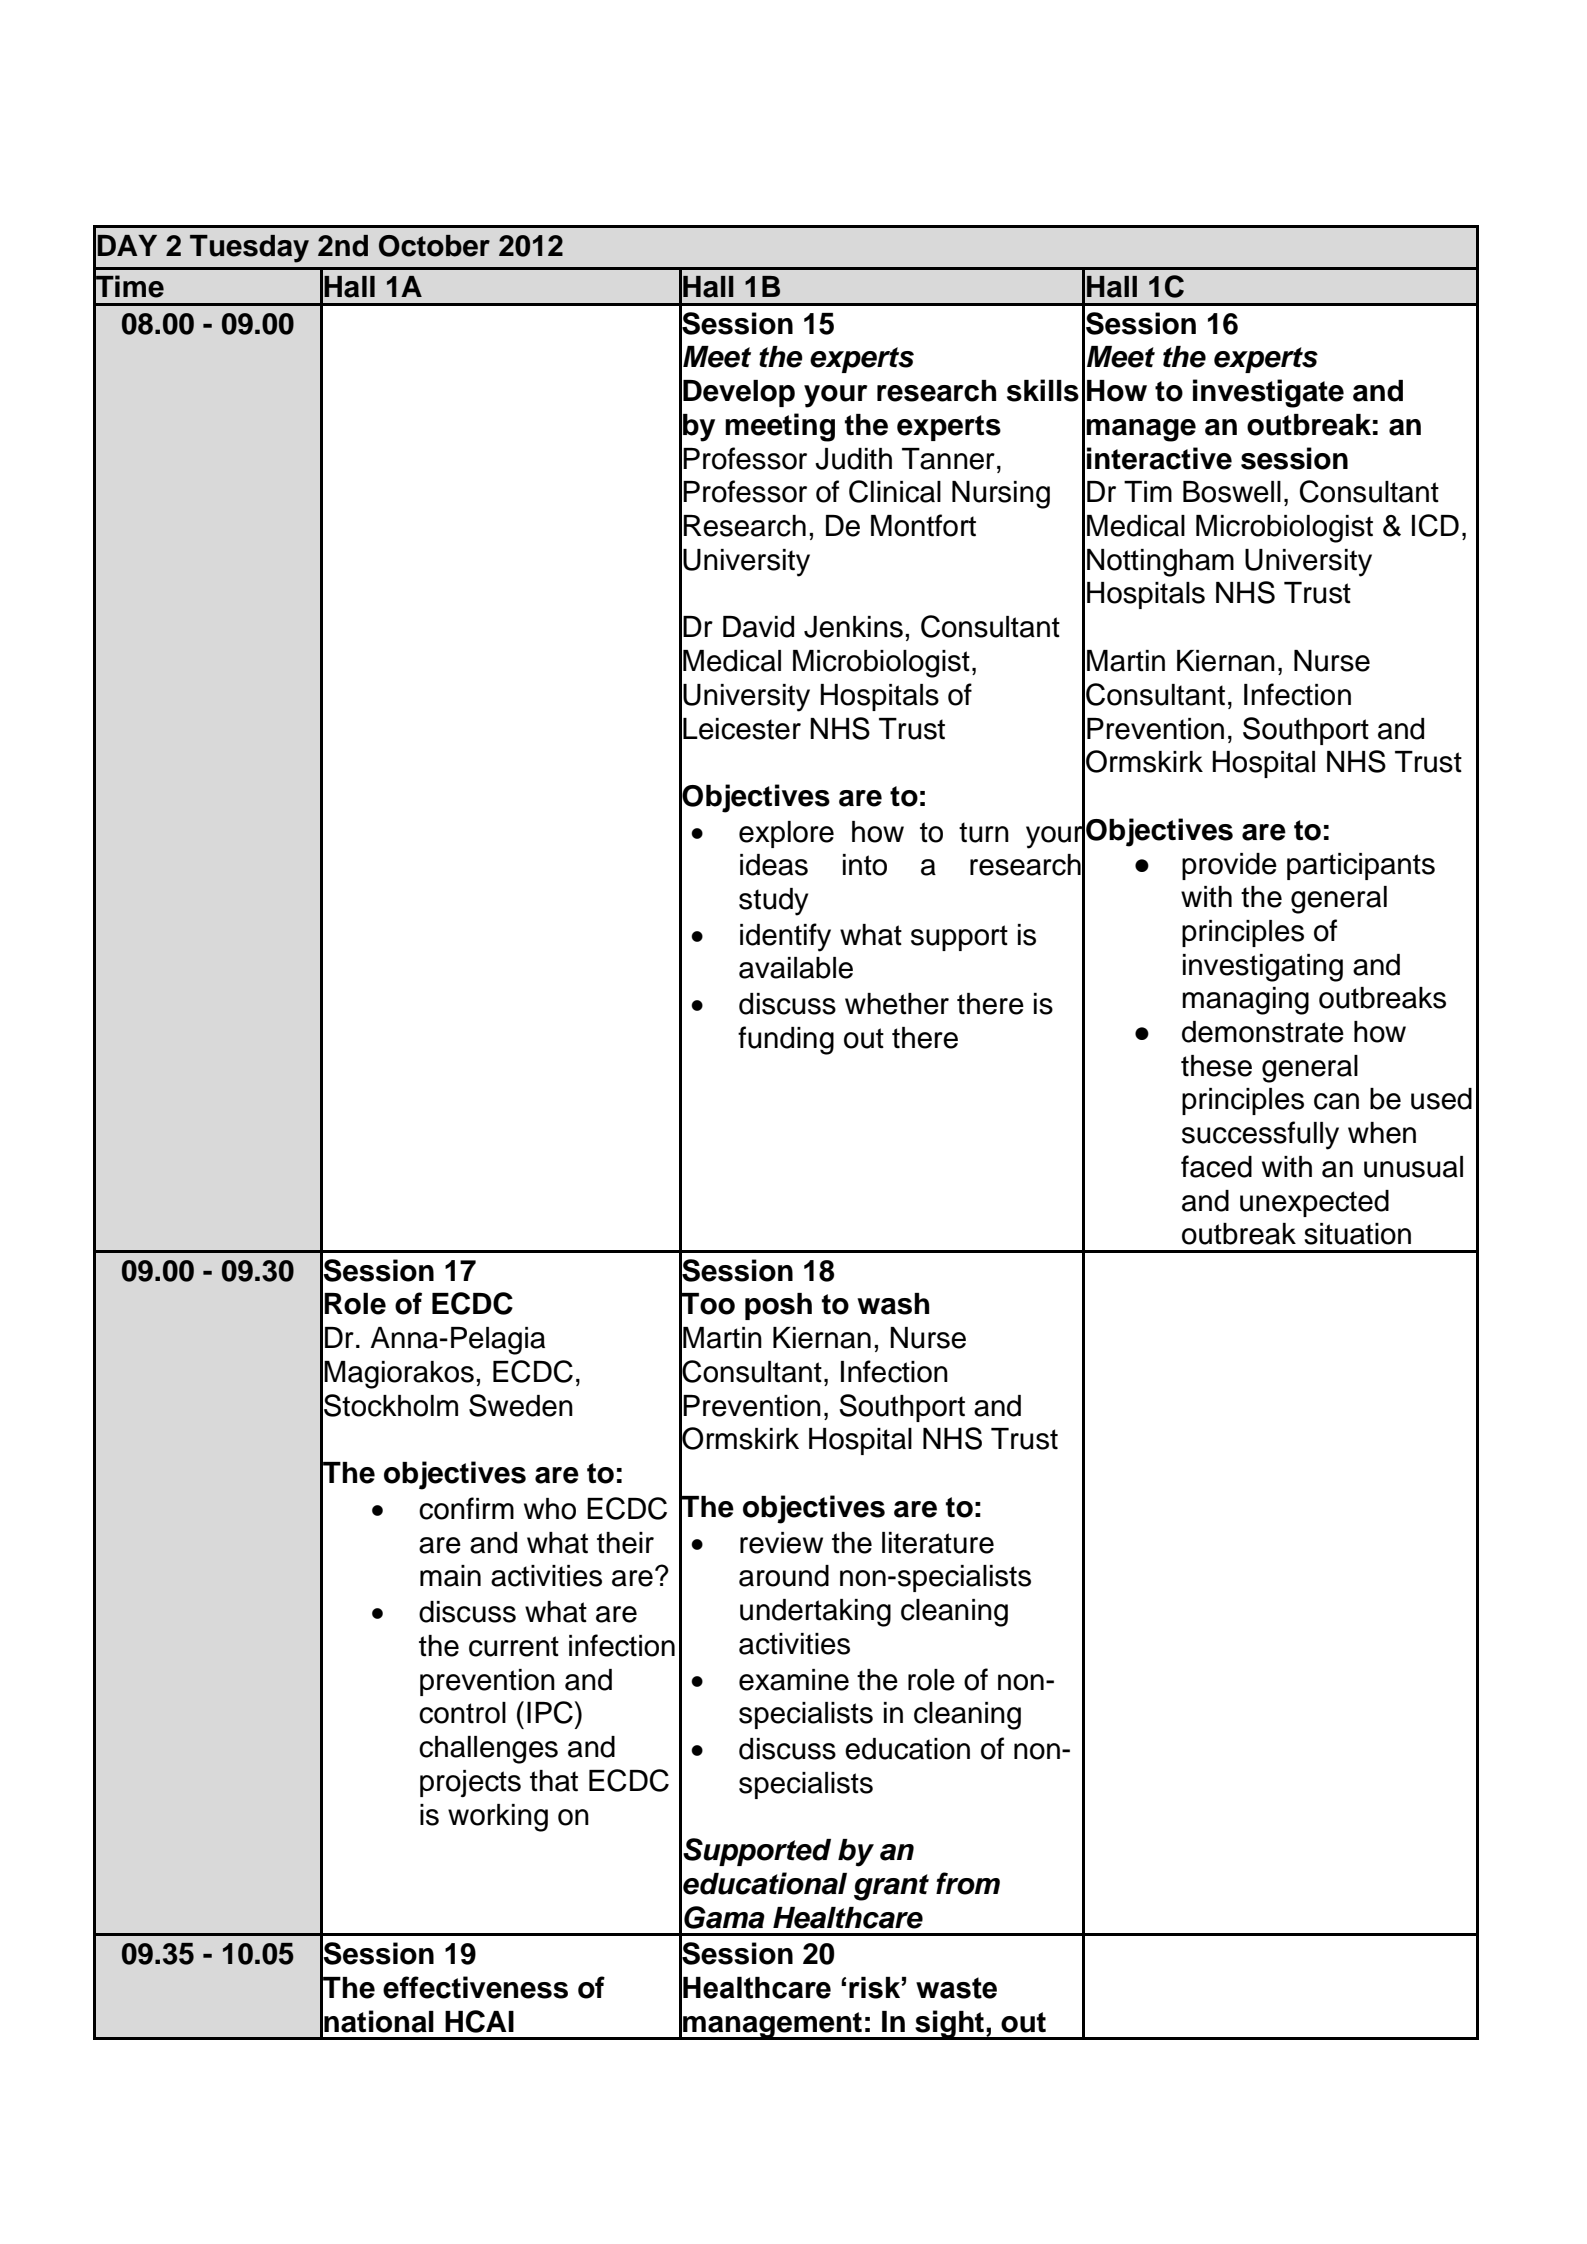  What do you see at coordinates (1268, 393) in the screenshot?
I see `investigate` at bounding box center [1268, 393].
